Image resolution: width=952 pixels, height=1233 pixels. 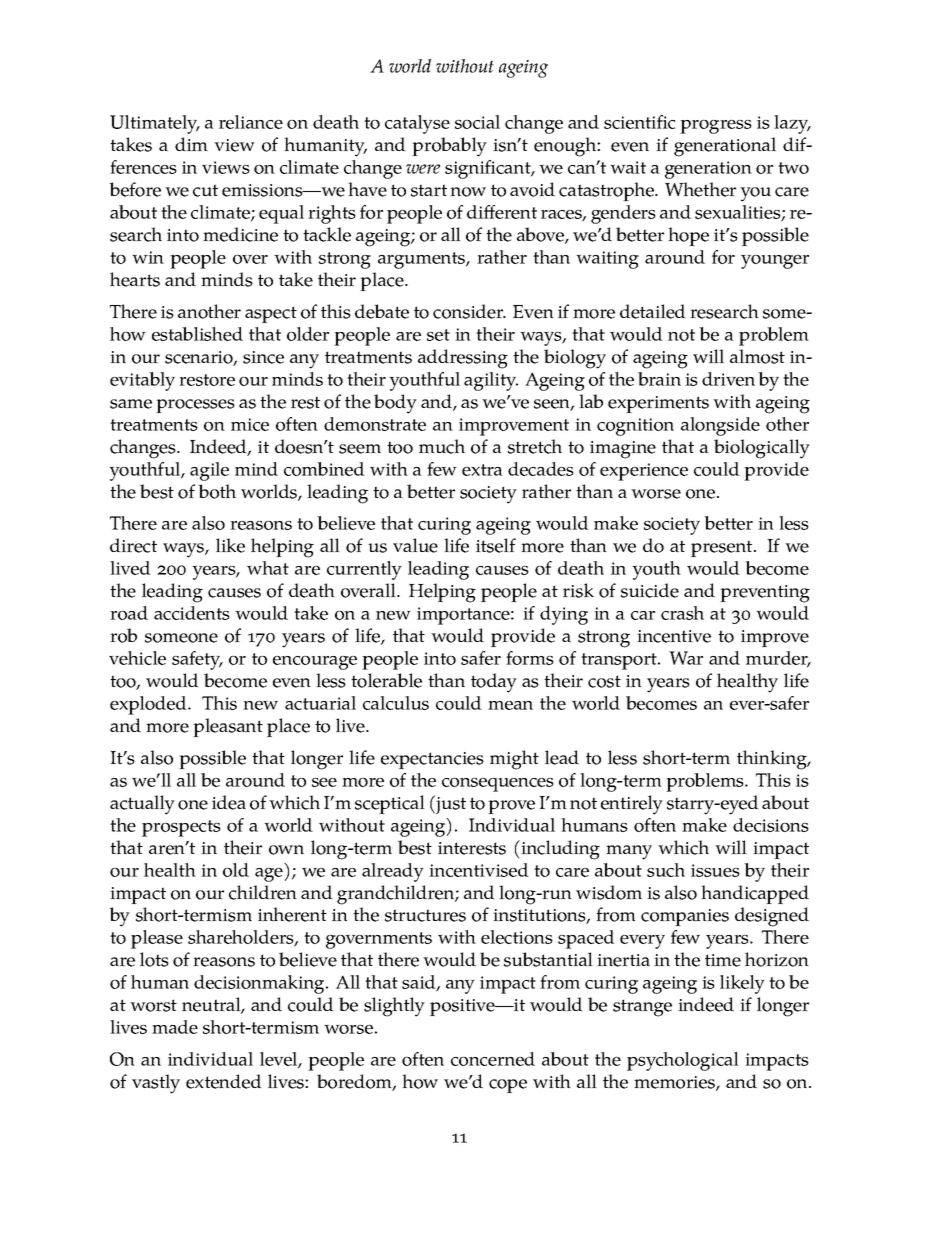 What do you see at coordinates (191, 144) in the image?
I see `dim` at bounding box center [191, 144].
